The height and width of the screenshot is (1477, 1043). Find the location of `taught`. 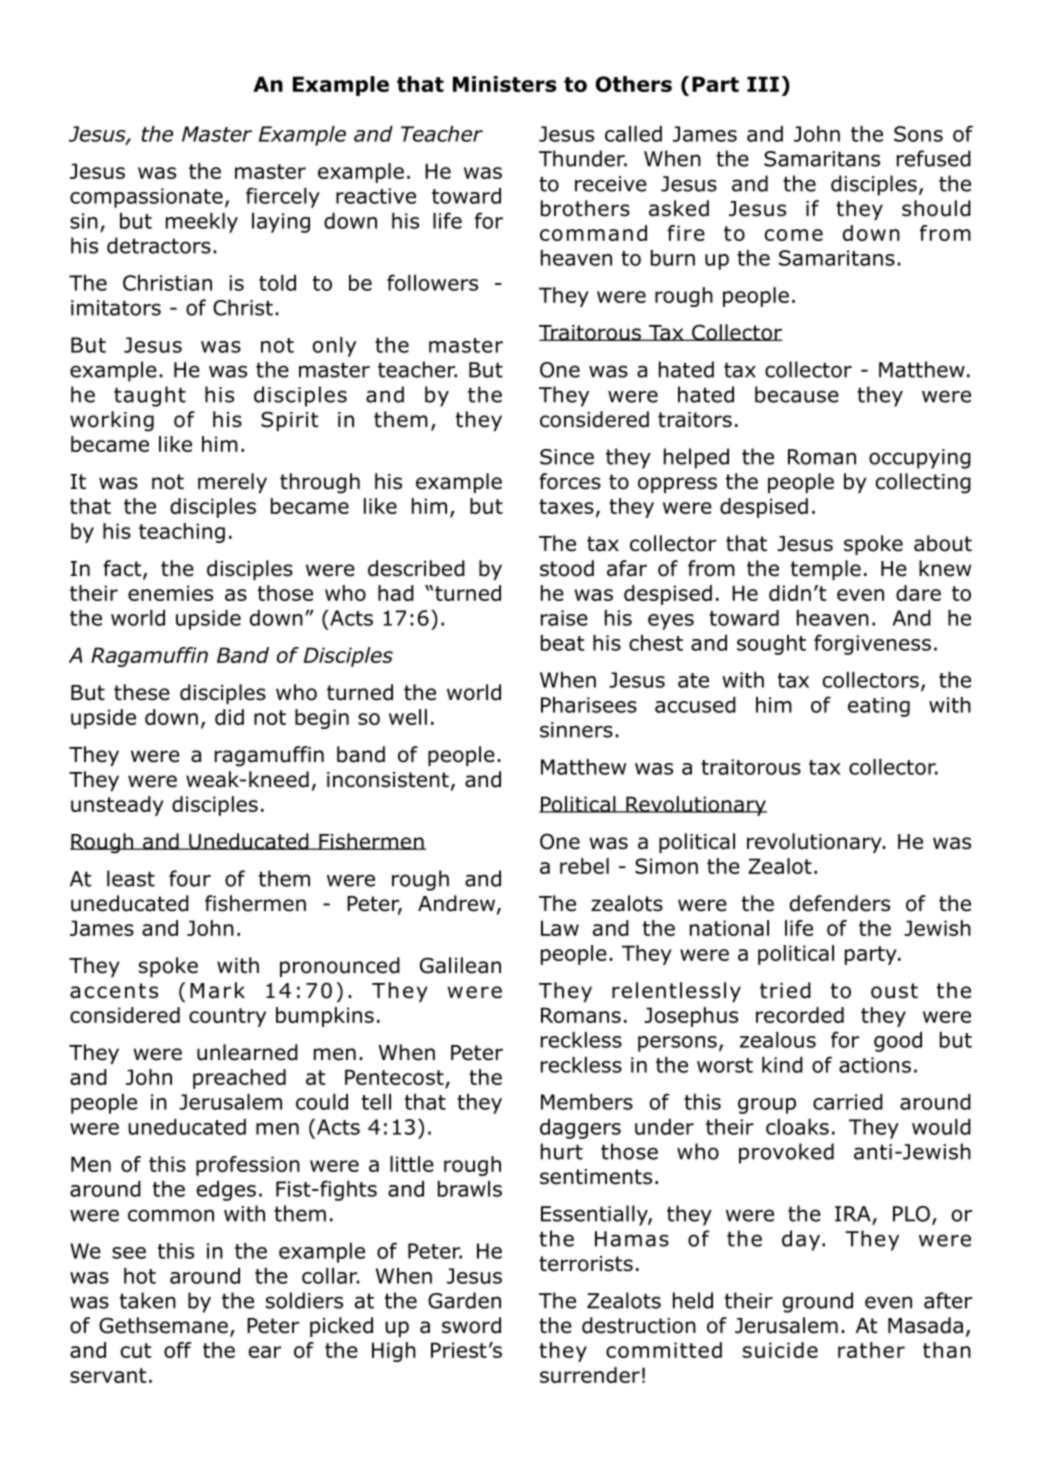

taught is located at coordinates (150, 396).
